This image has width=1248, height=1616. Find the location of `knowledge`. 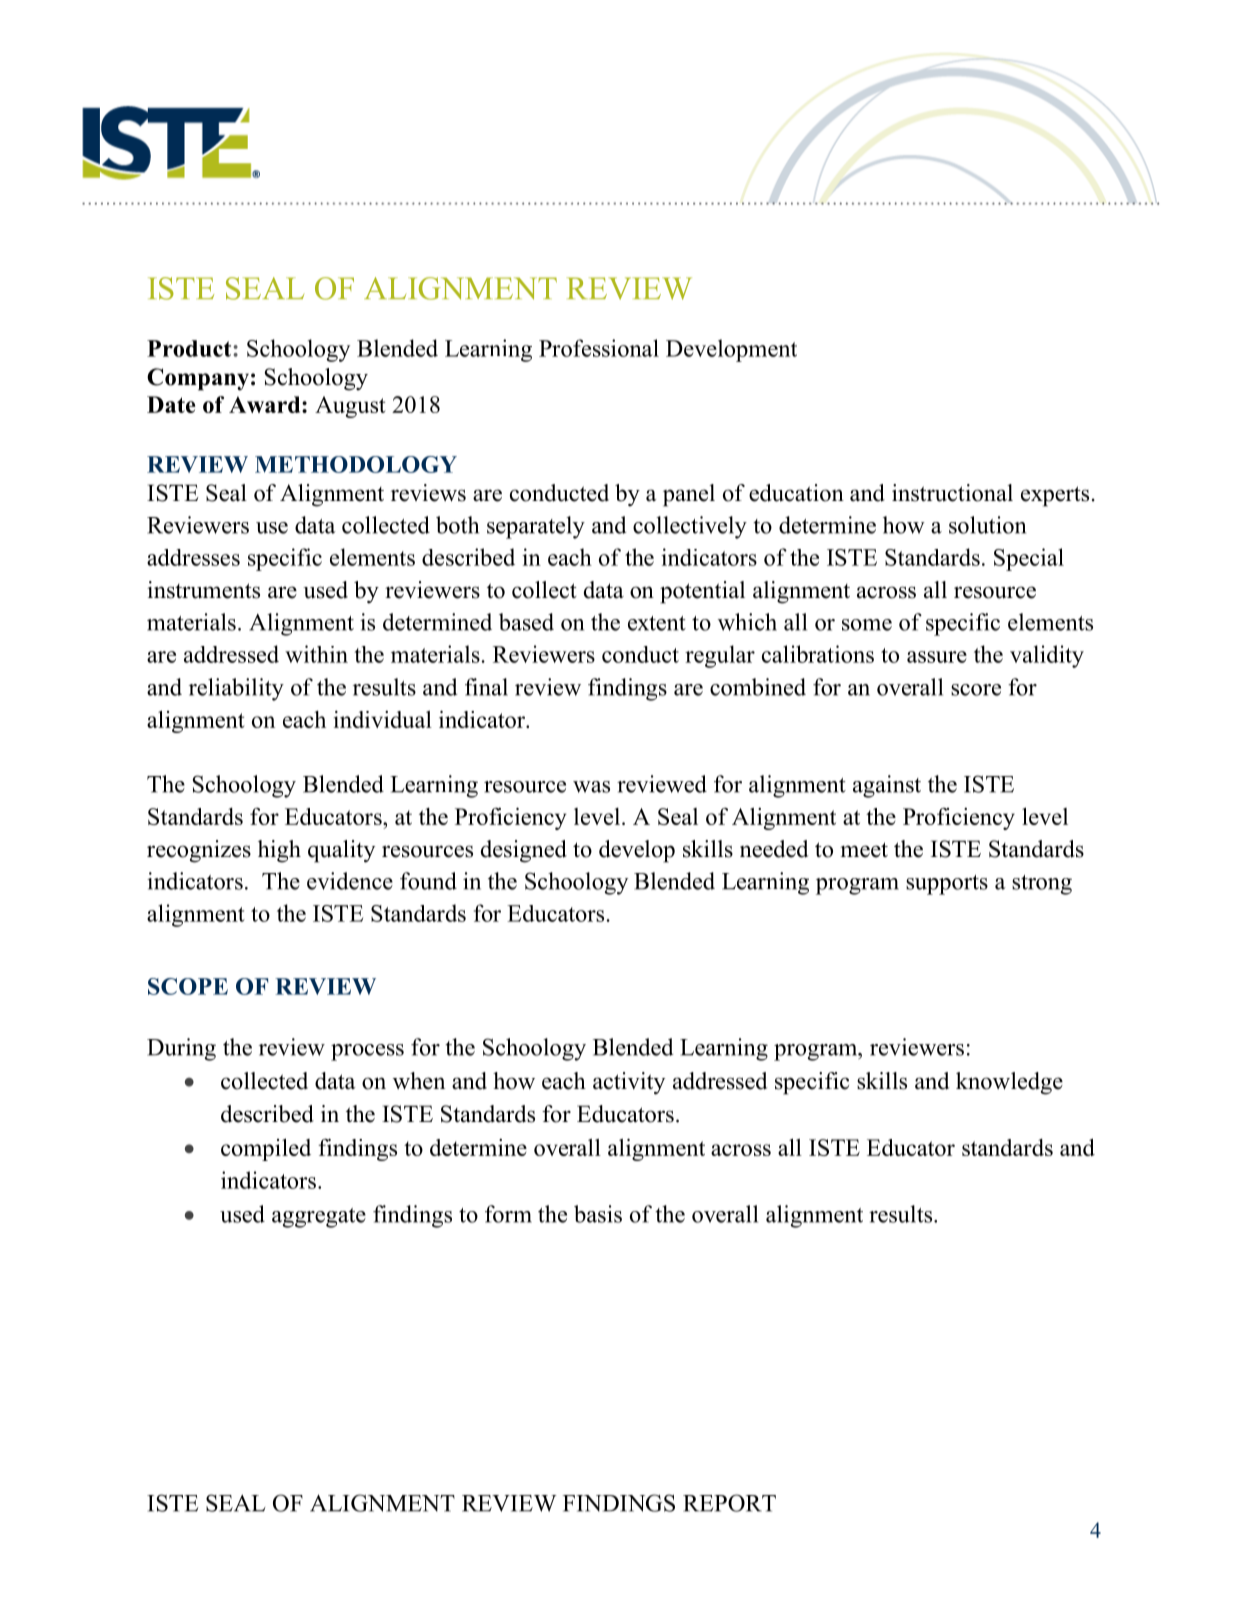

knowledge is located at coordinates (1009, 1083).
